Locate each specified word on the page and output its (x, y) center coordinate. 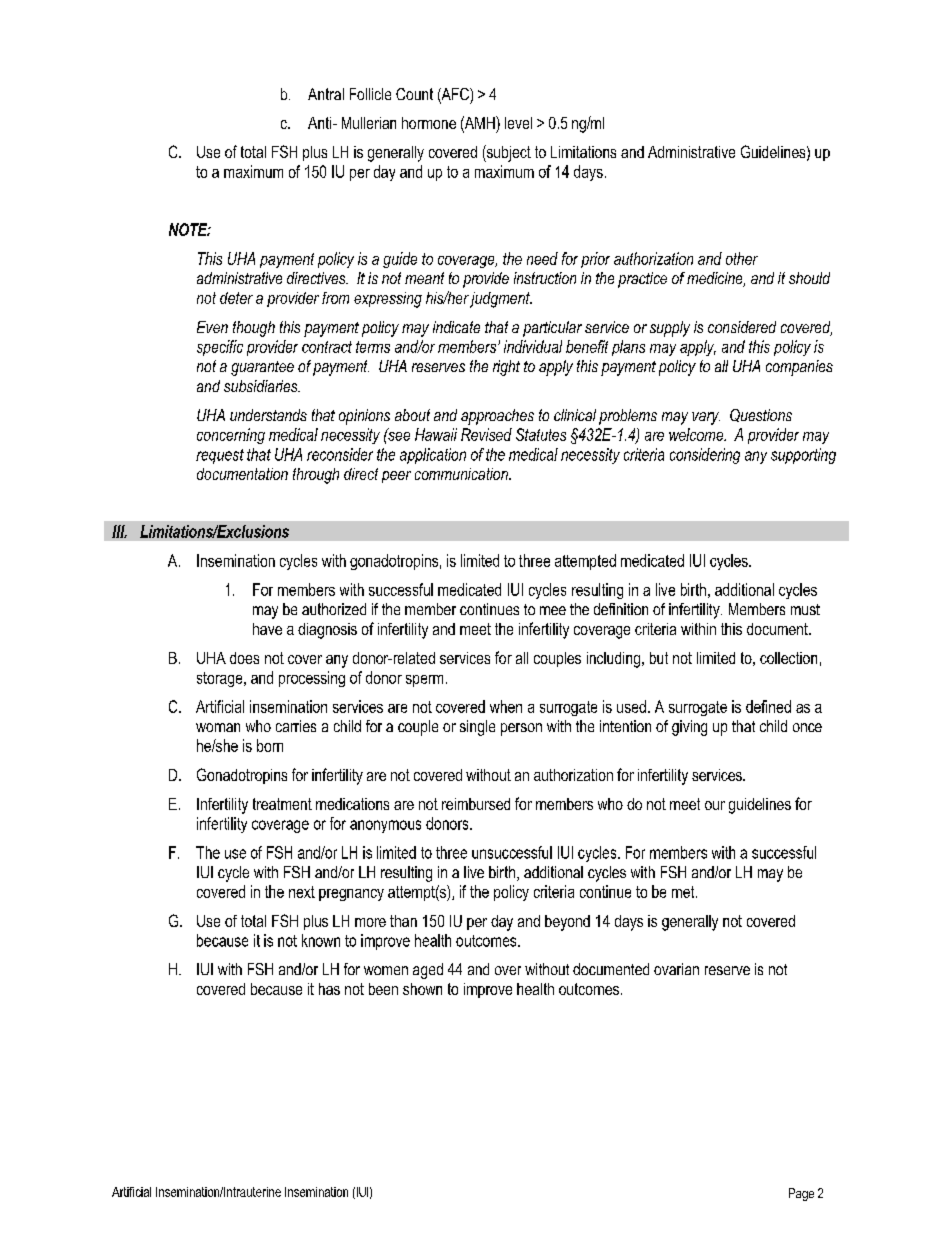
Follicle (370, 94)
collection (788, 658)
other (742, 258)
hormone (429, 123)
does (244, 658)
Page (801, 1194)
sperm (424, 681)
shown (422, 989)
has (329, 989)
